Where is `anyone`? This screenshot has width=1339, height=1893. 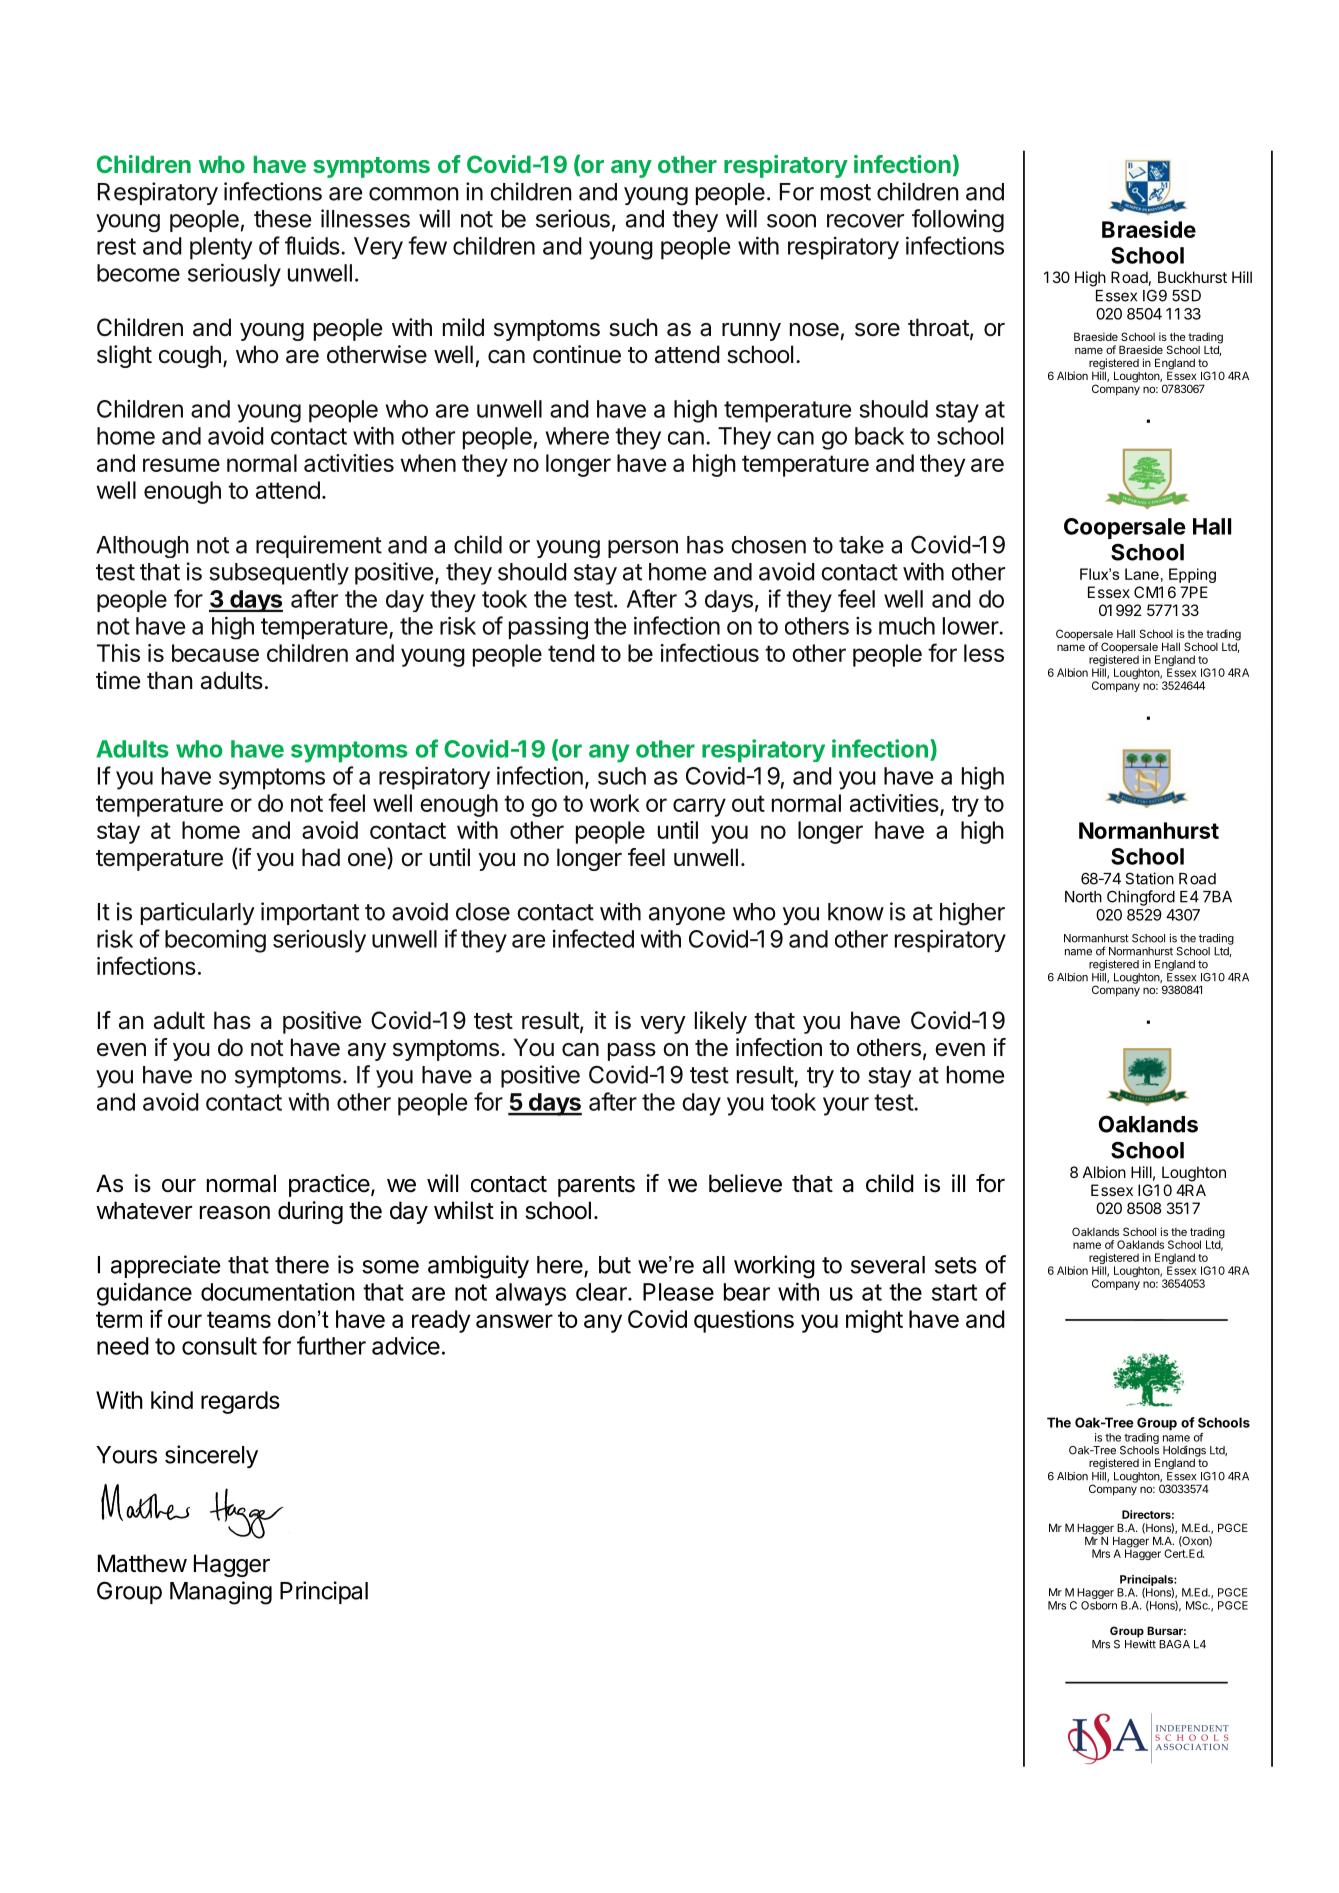
anyone is located at coordinates (687, 916).
